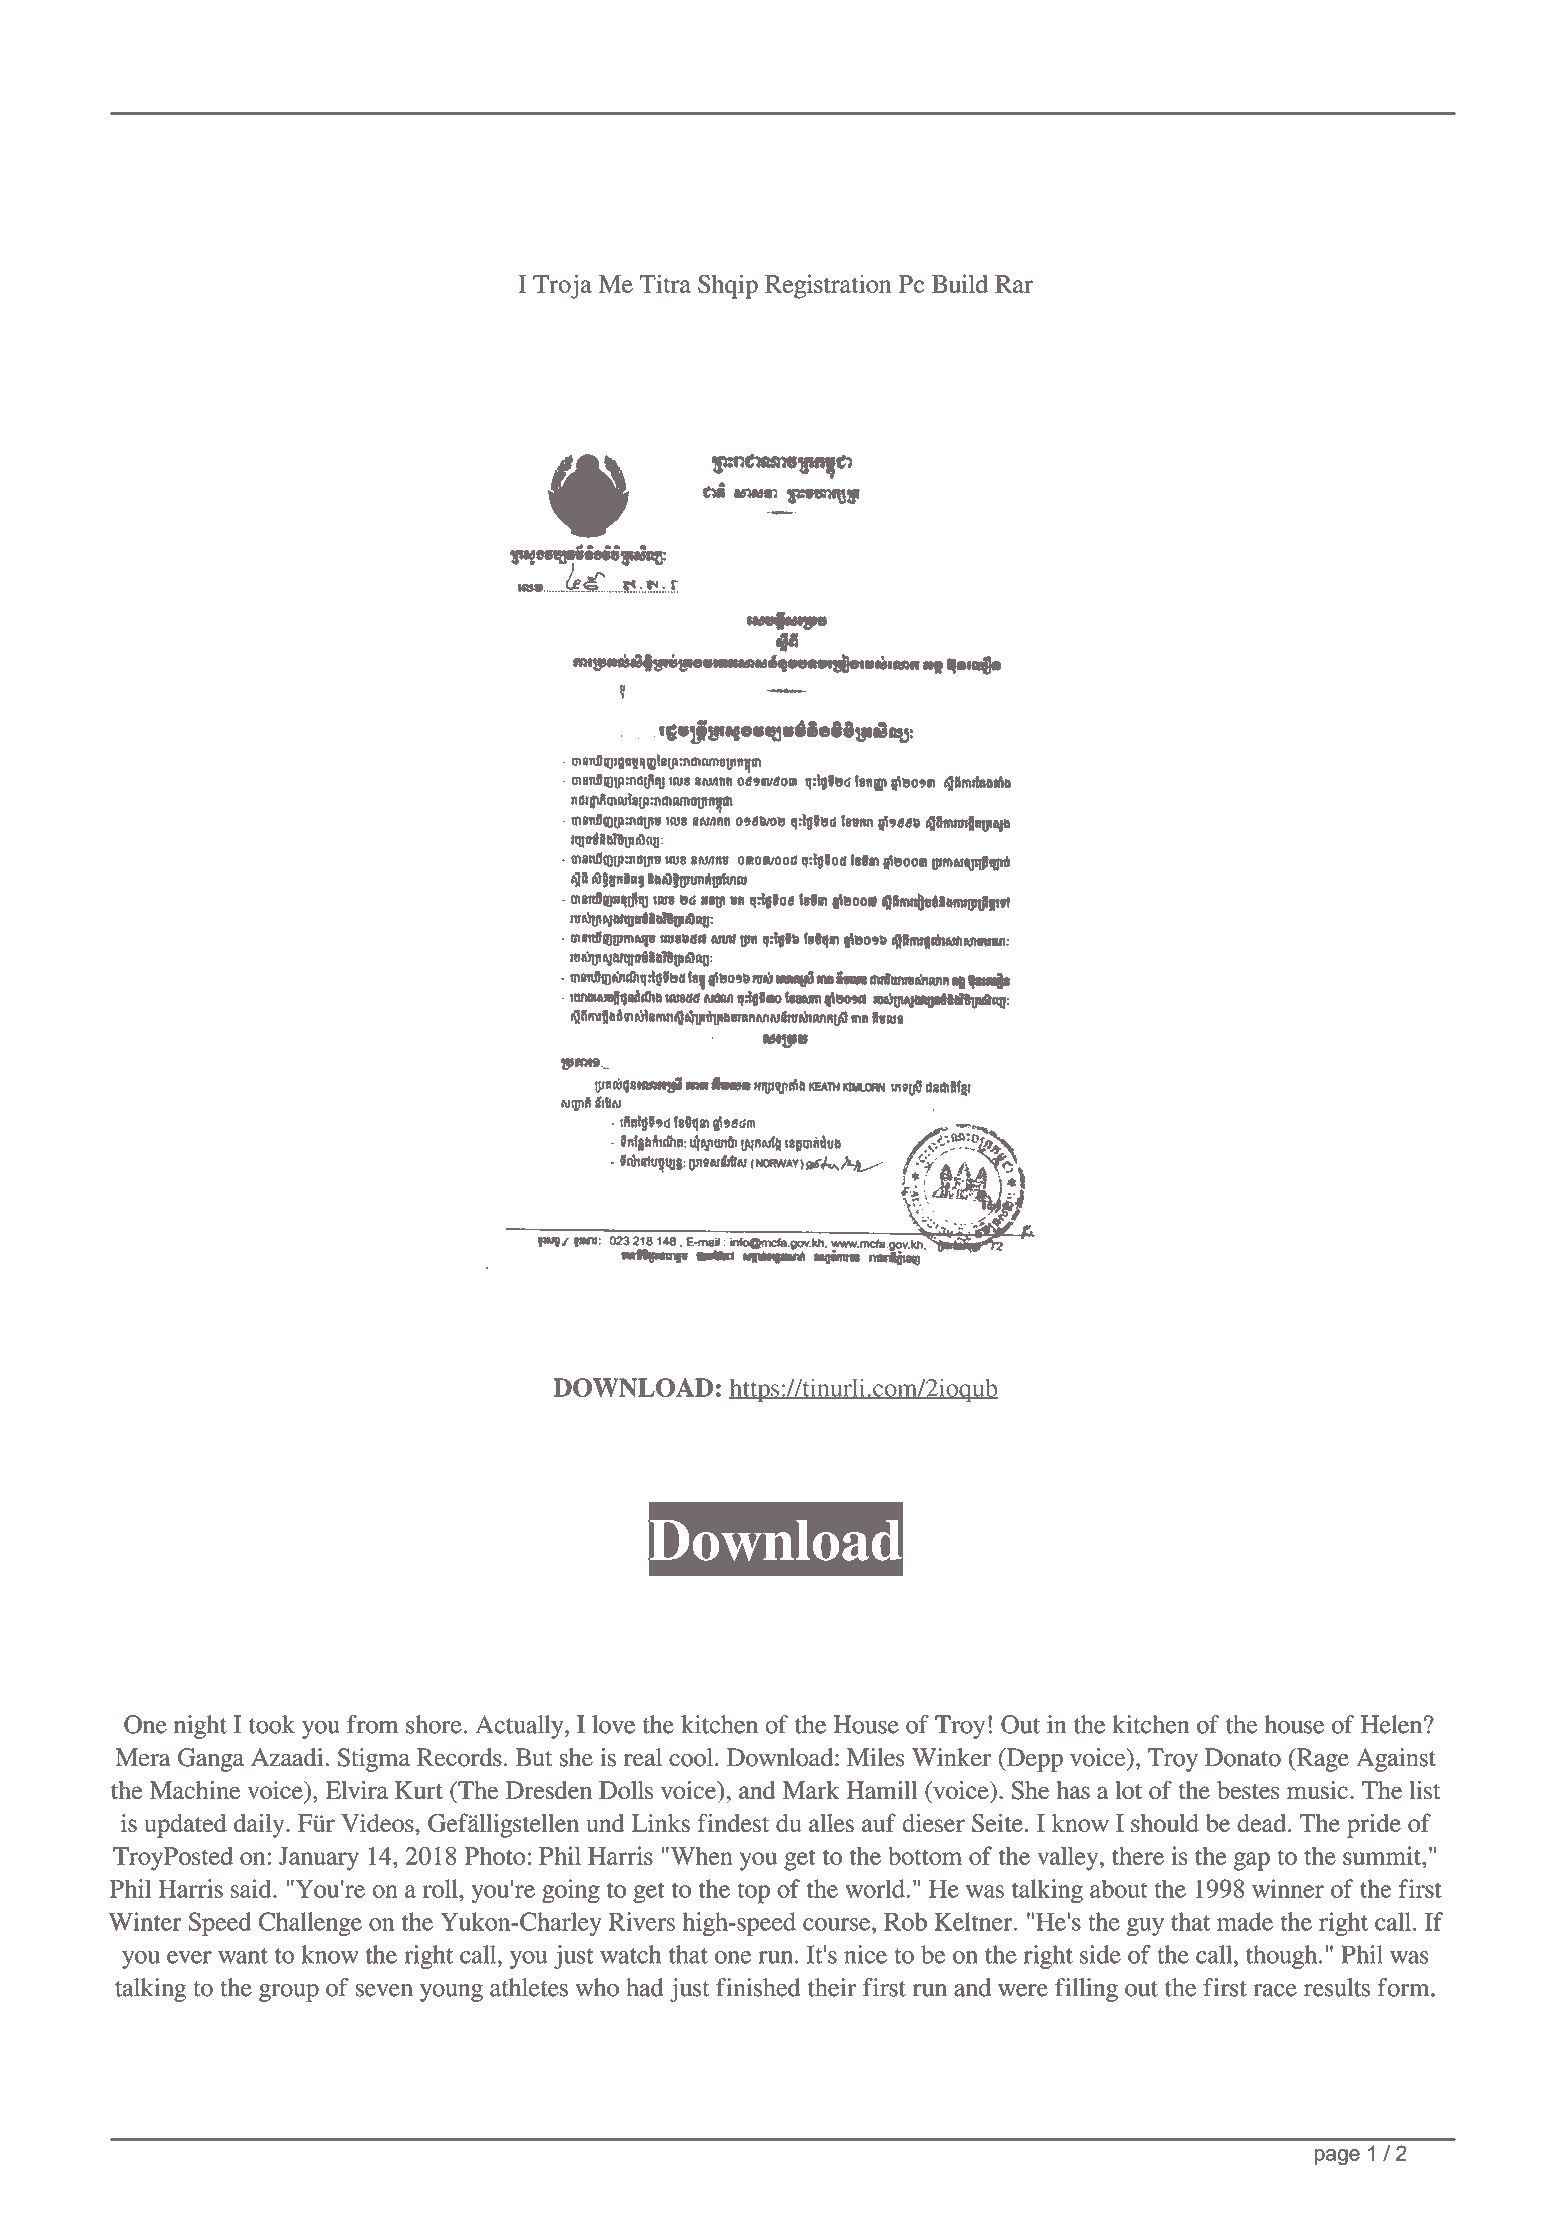 The image size is (1566, 2214). What do you see at coordinates (1396, 1760) in the document?
I see `Against` at bounding box center [1396, 1760].
